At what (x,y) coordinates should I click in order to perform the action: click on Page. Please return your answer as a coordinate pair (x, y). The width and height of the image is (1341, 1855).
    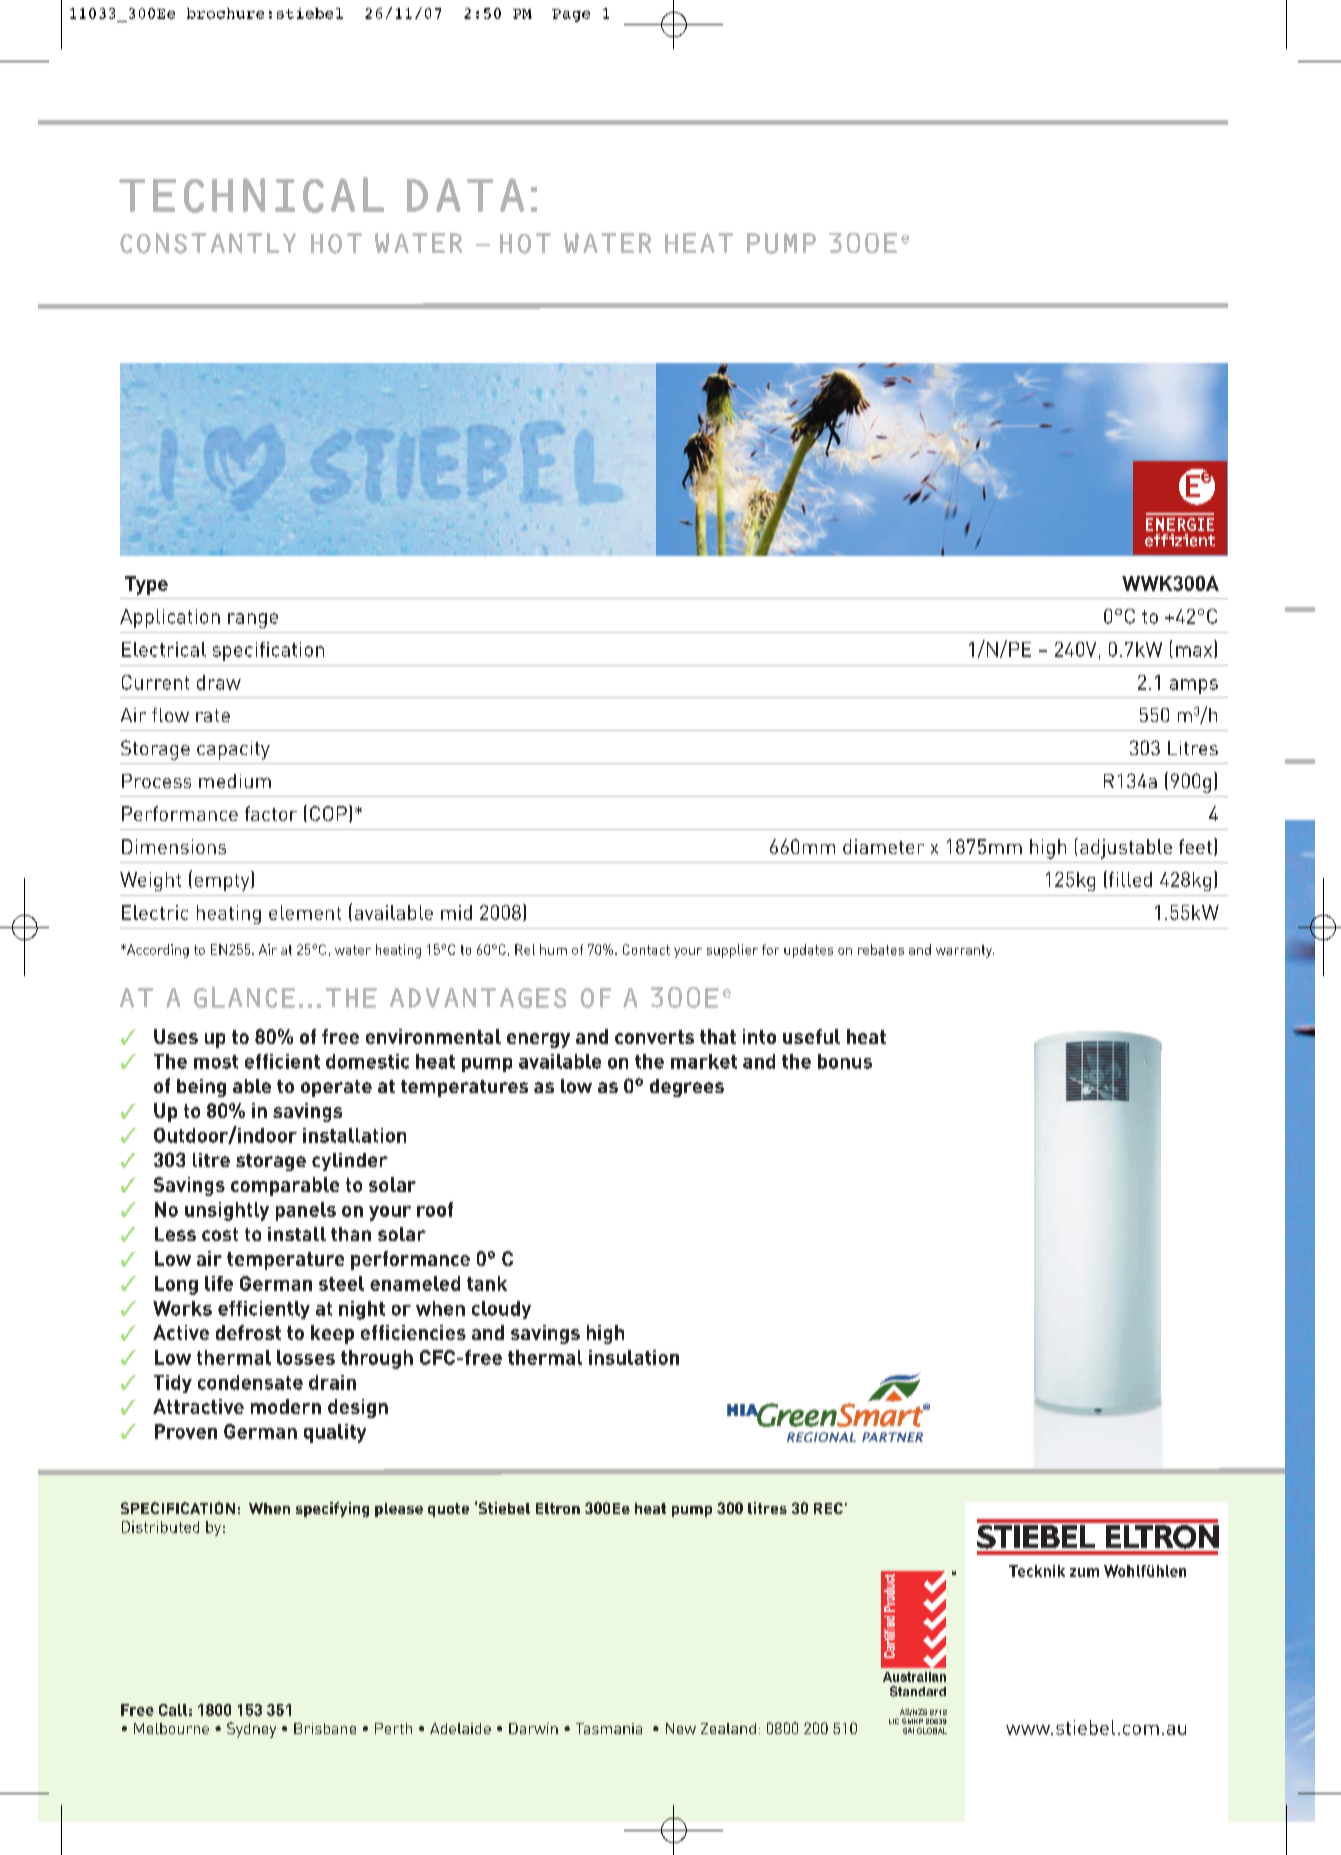
    Looking at the image, I should click on (571, 15).
